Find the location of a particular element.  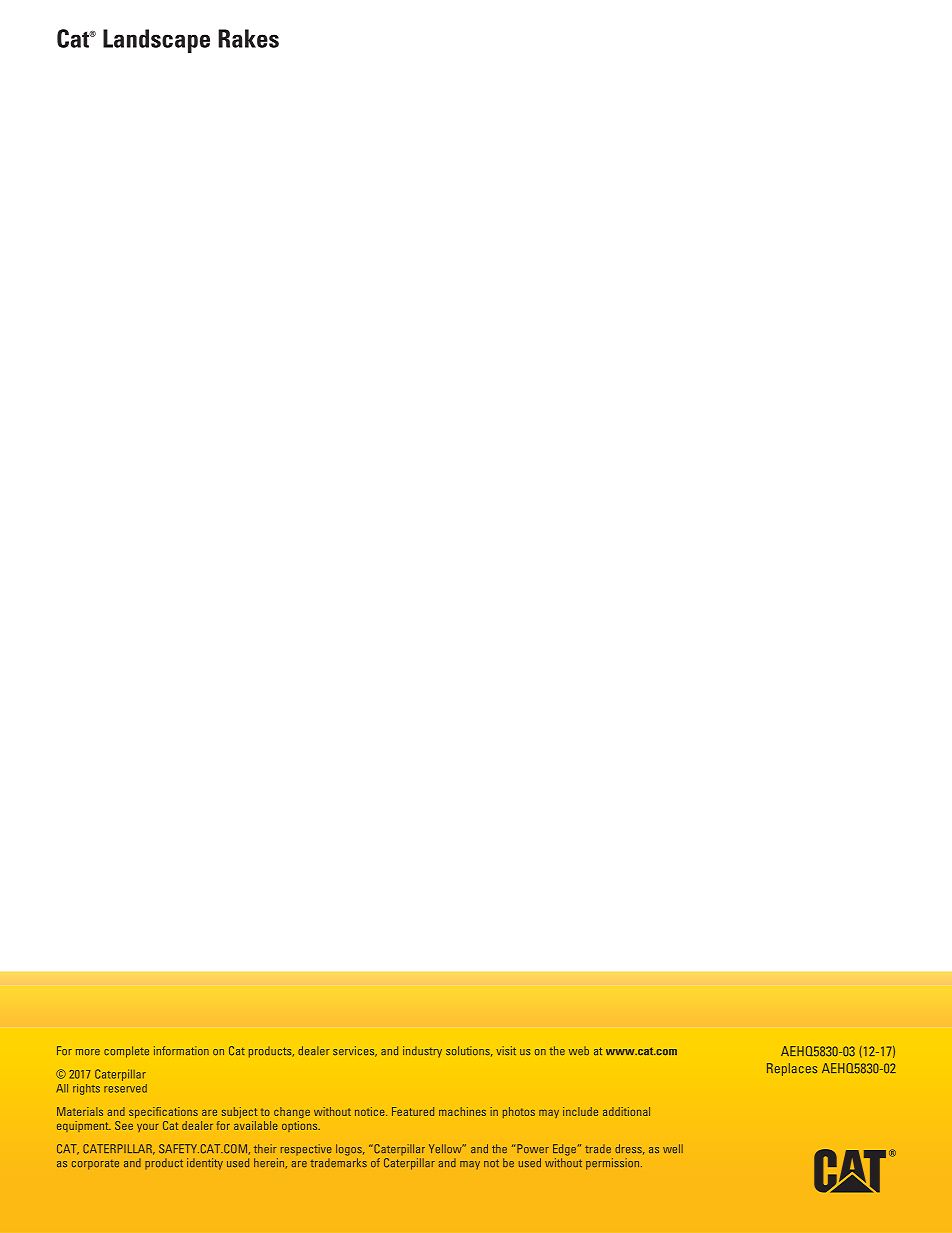

Rakes is located at coordinates (248, 38).
